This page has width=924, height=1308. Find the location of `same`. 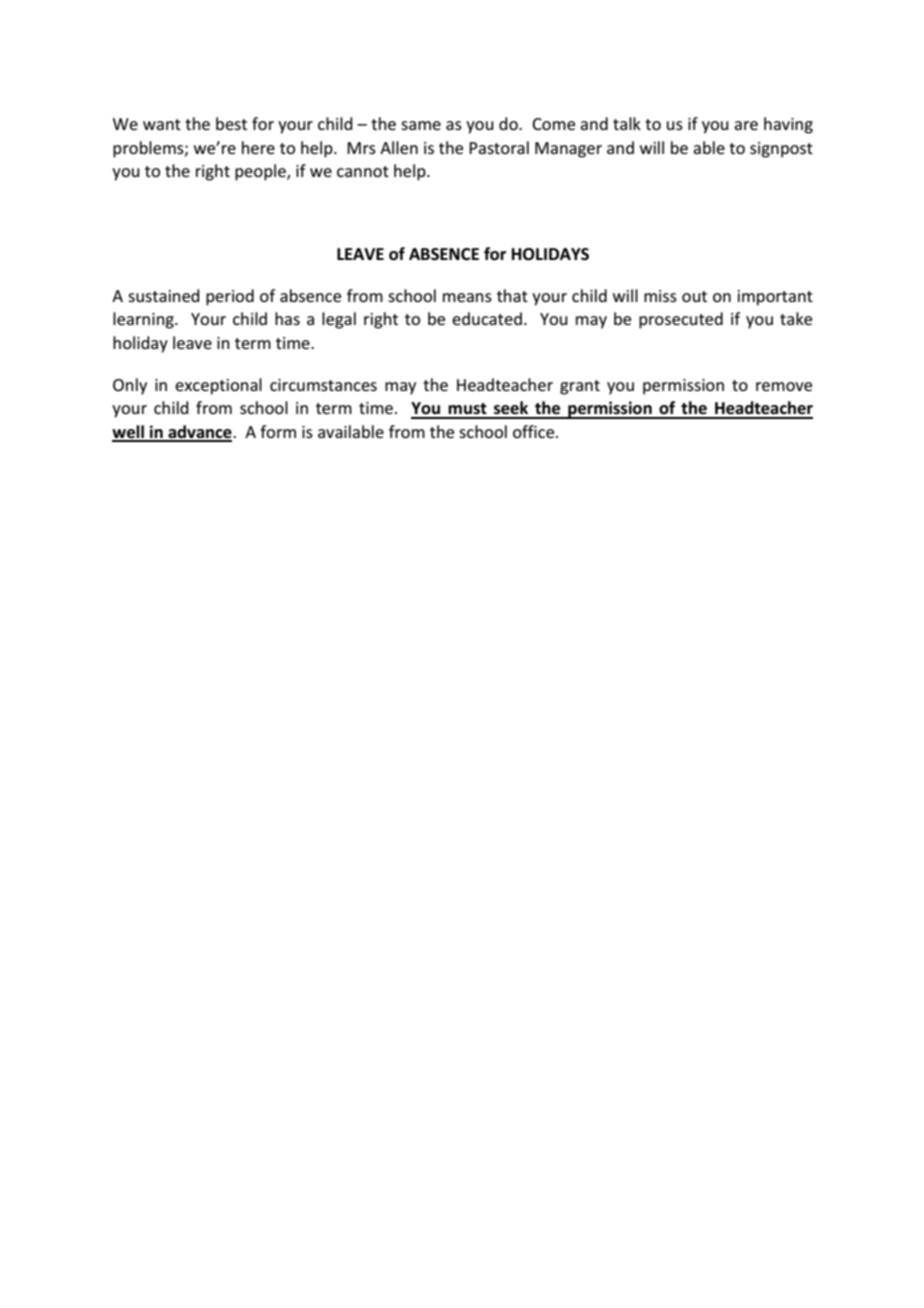

same is located at coordinates (421, 125).
